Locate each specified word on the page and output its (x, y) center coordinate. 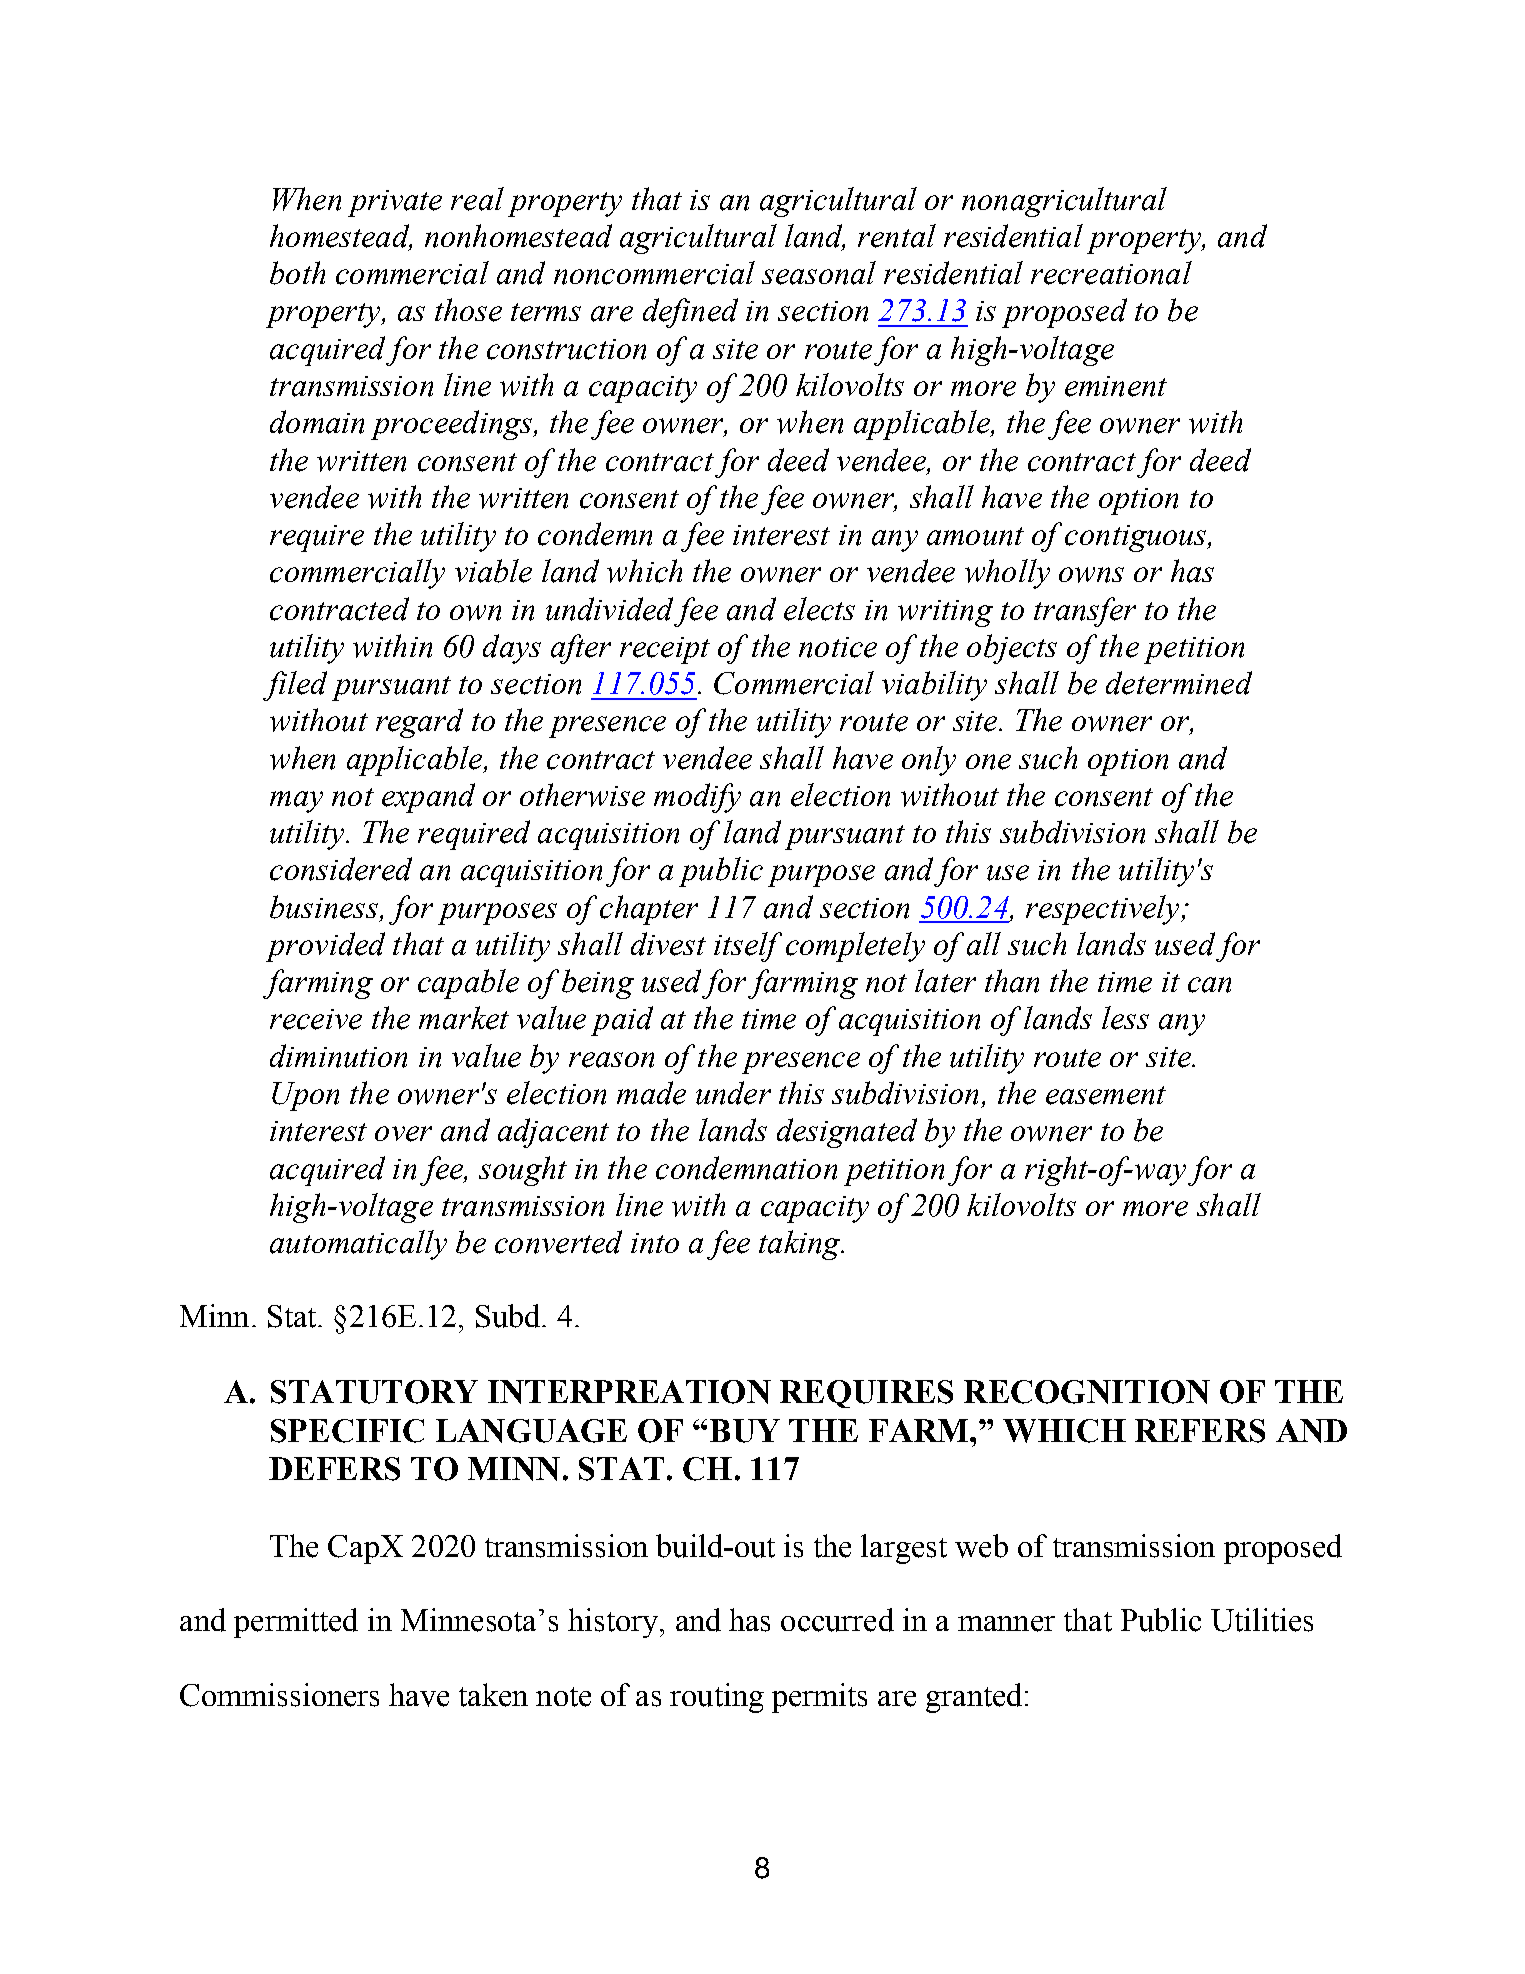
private (395, 203)
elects (819, 609)
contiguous (1137, 538)
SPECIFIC (347, 1431)
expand (428, 798)
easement (1106, 1095)
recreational (1111, 273)
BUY (745, 1431)
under (733, 1093)
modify (697, 798)
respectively (1104, 910)
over (403, 1134)
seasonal (819, 273)
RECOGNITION (1087, 1392)
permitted (296, 1623)
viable (493, 571)
